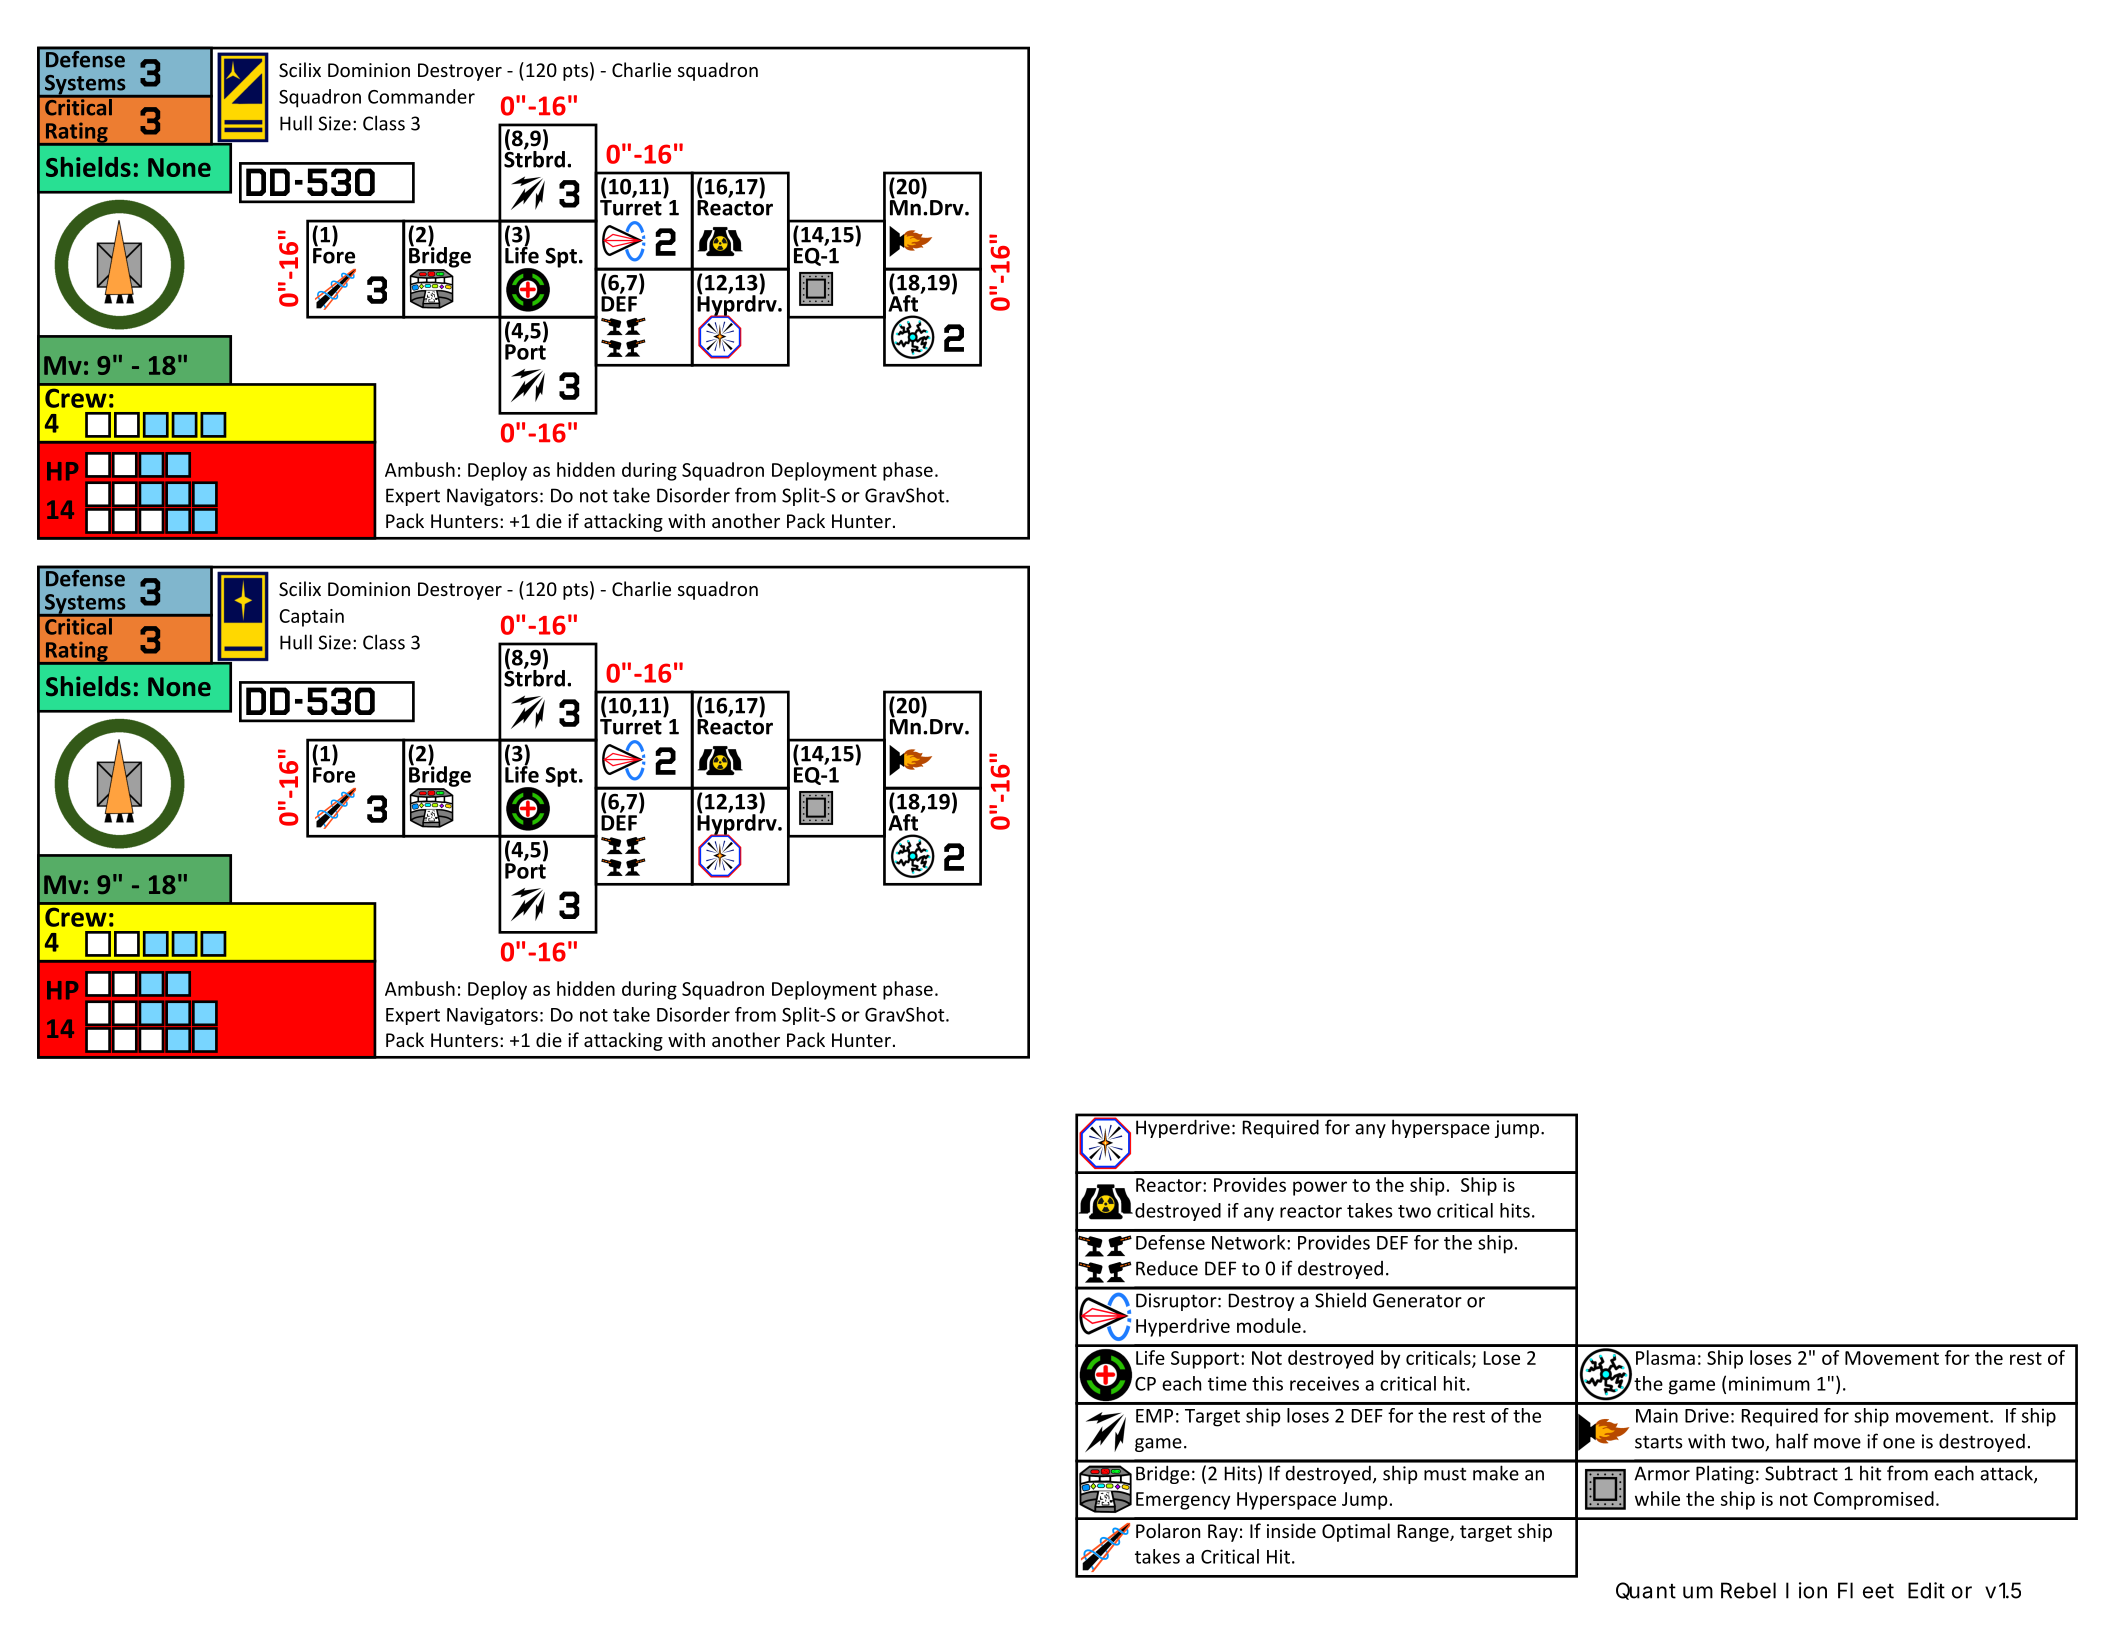 This screenshot has height=1634, width=2115. What do you see at coordinates (1665, 1357) in the screenshot?
I see `Plasma` at bounding box center [1665, 1357].
